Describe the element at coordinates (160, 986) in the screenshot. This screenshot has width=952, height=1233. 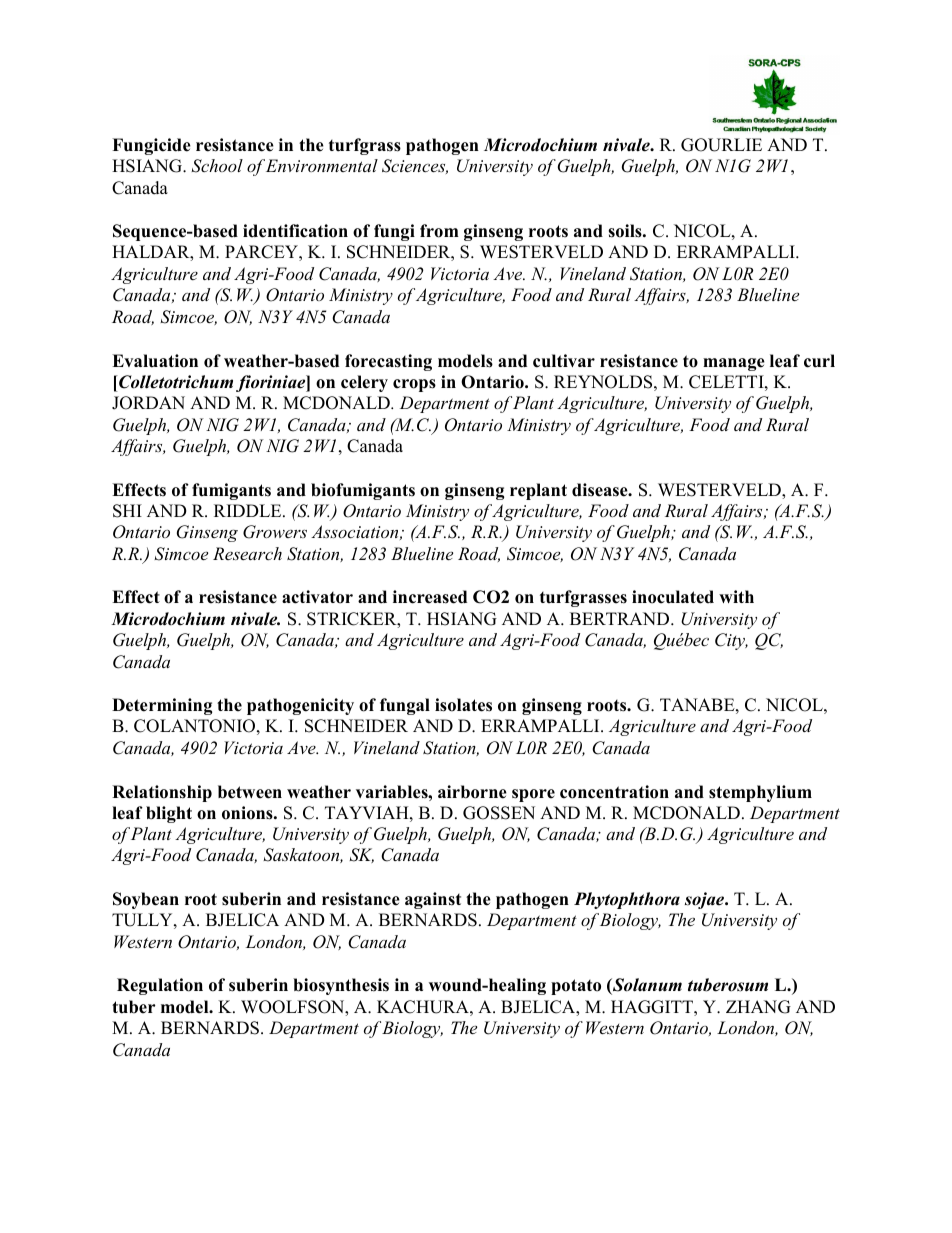
I see `Regulation` at that location.
